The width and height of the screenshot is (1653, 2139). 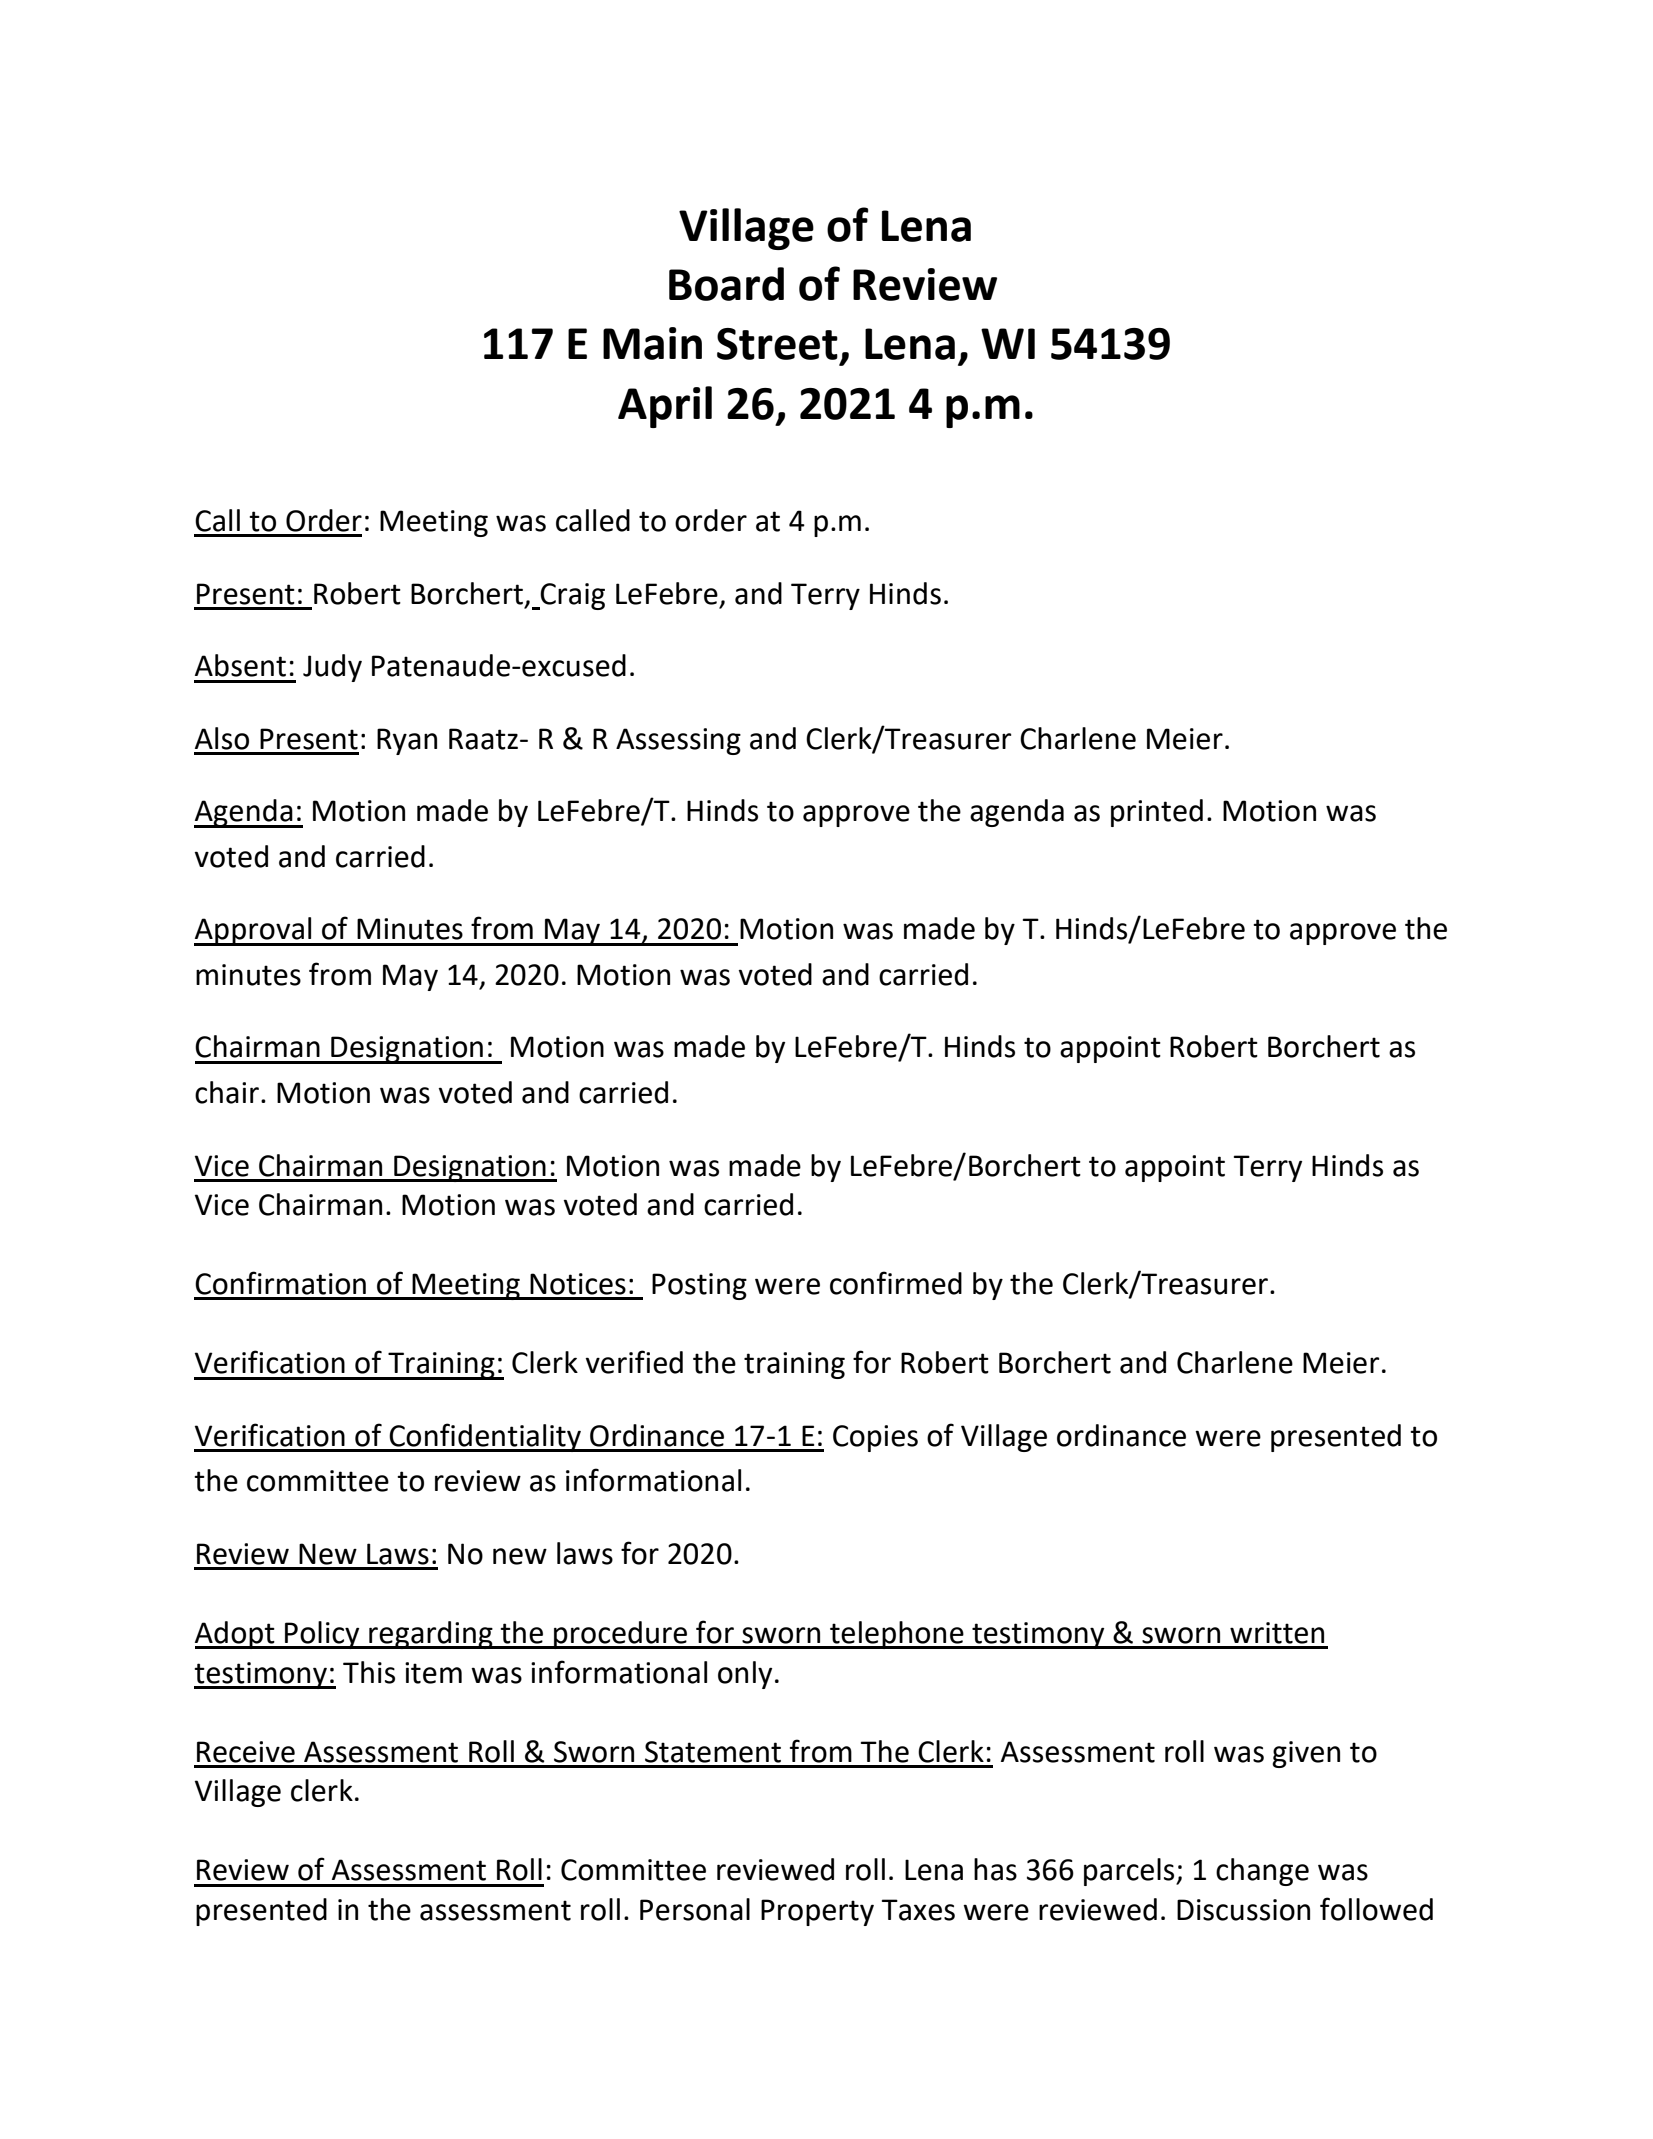 I want to click on Confidentiality, so click(x=486, y=1437).
